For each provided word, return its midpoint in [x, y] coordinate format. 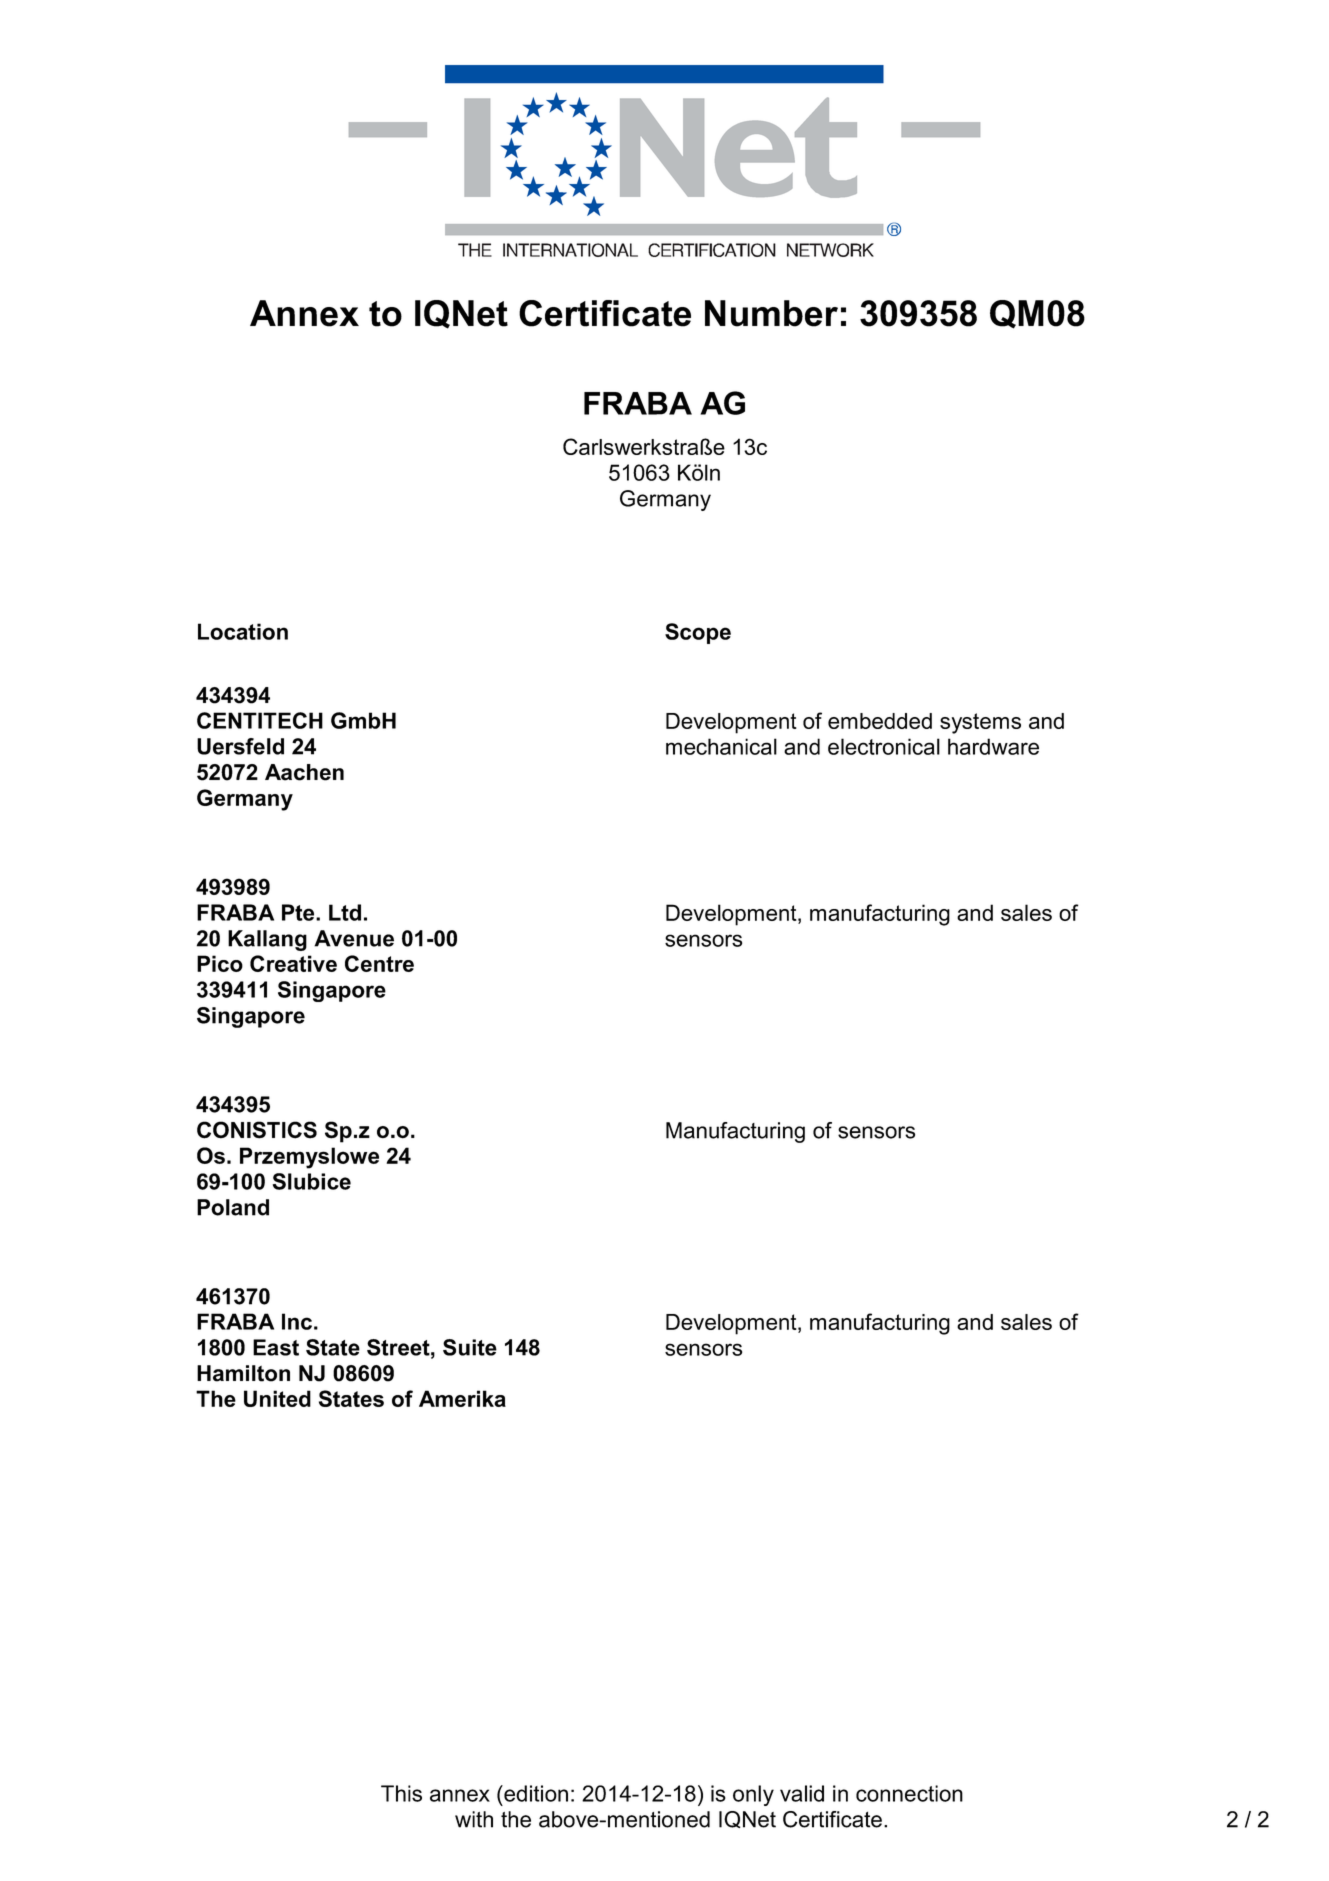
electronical [884, 746]
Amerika [462, 1398]
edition [535, 1793]
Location [243, 631]
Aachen [304, 772]
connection [909, 1793]
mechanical [721, 746]
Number [771, 313]
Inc [297, 1321]
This [401, 1793]
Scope [698, 633]
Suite [470, 1347]
